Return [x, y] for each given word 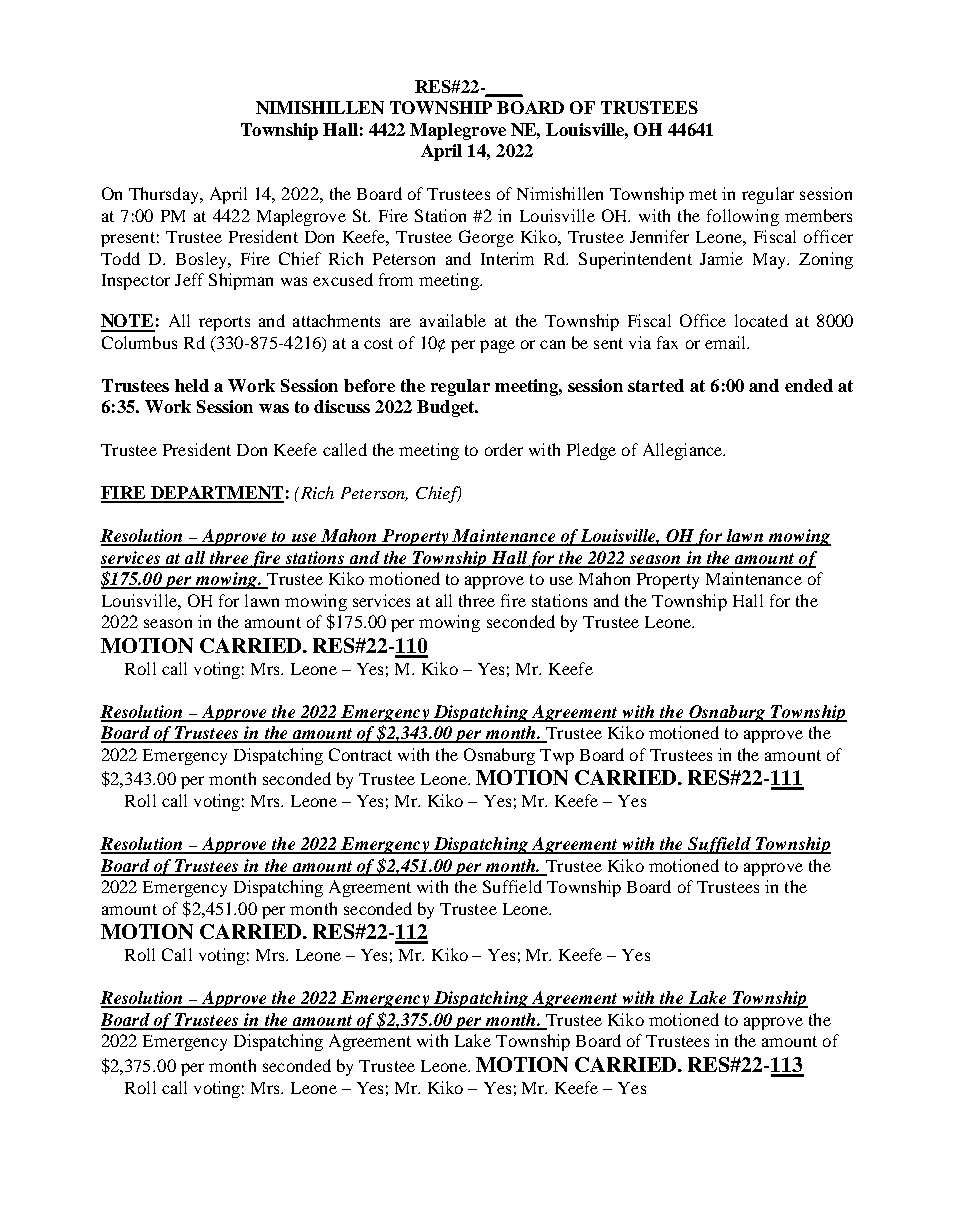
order [504, 449]
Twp [557, 757]
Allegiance [684, 451]
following [743, 217]
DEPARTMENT [216, 494]
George [486, 238]
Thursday [165, 195]
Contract [360, 754]
